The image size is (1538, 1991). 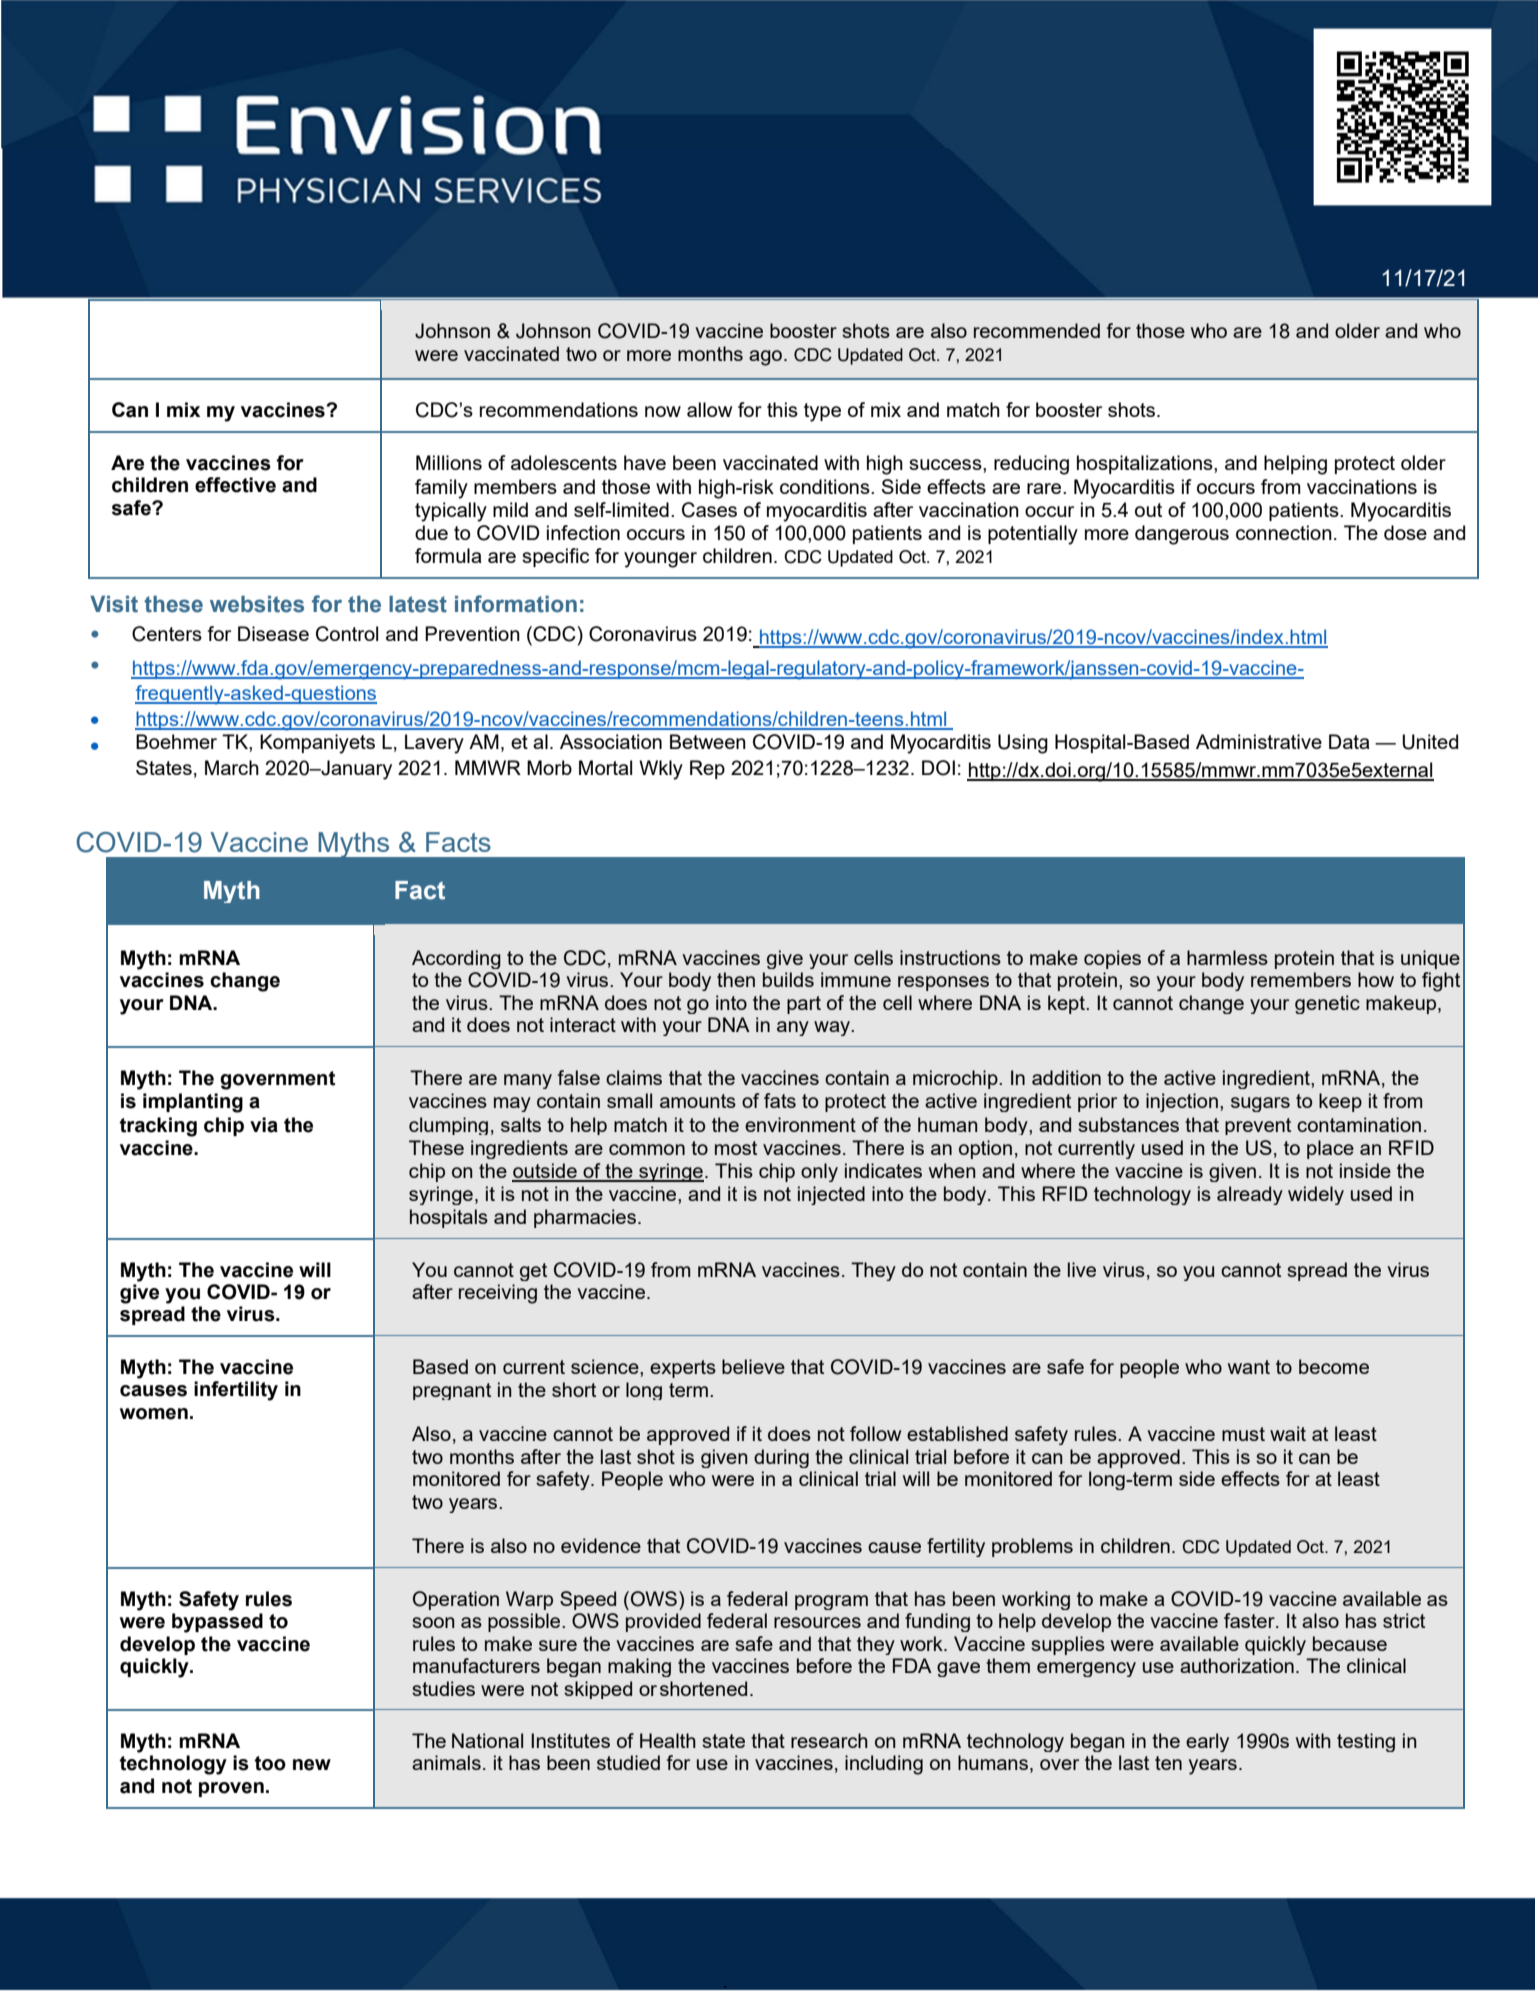 What do you see at coordinates (270, 1763) in the image?
I see `too` at bounding box center [270, 1763].
